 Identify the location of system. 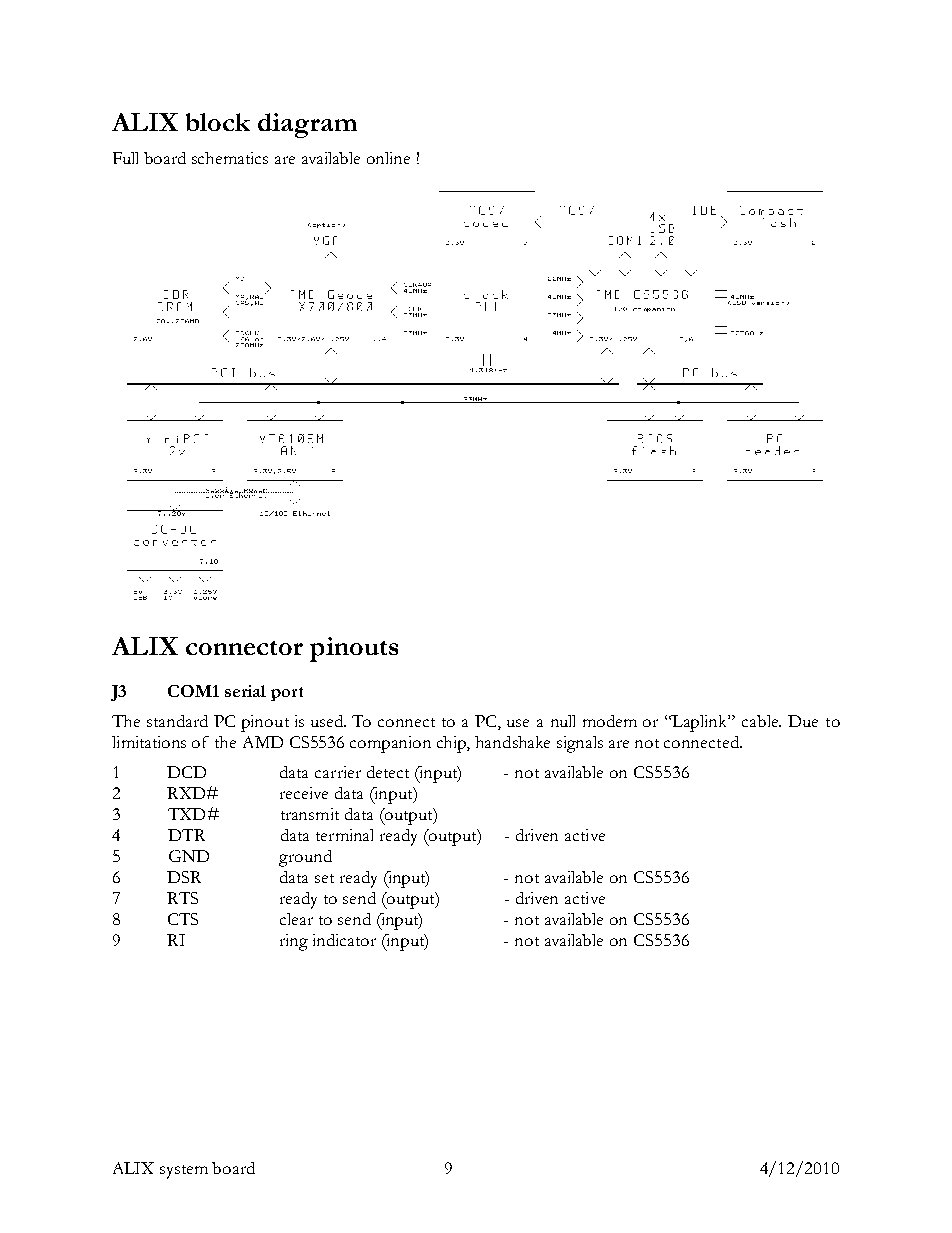
(184, 1172).
